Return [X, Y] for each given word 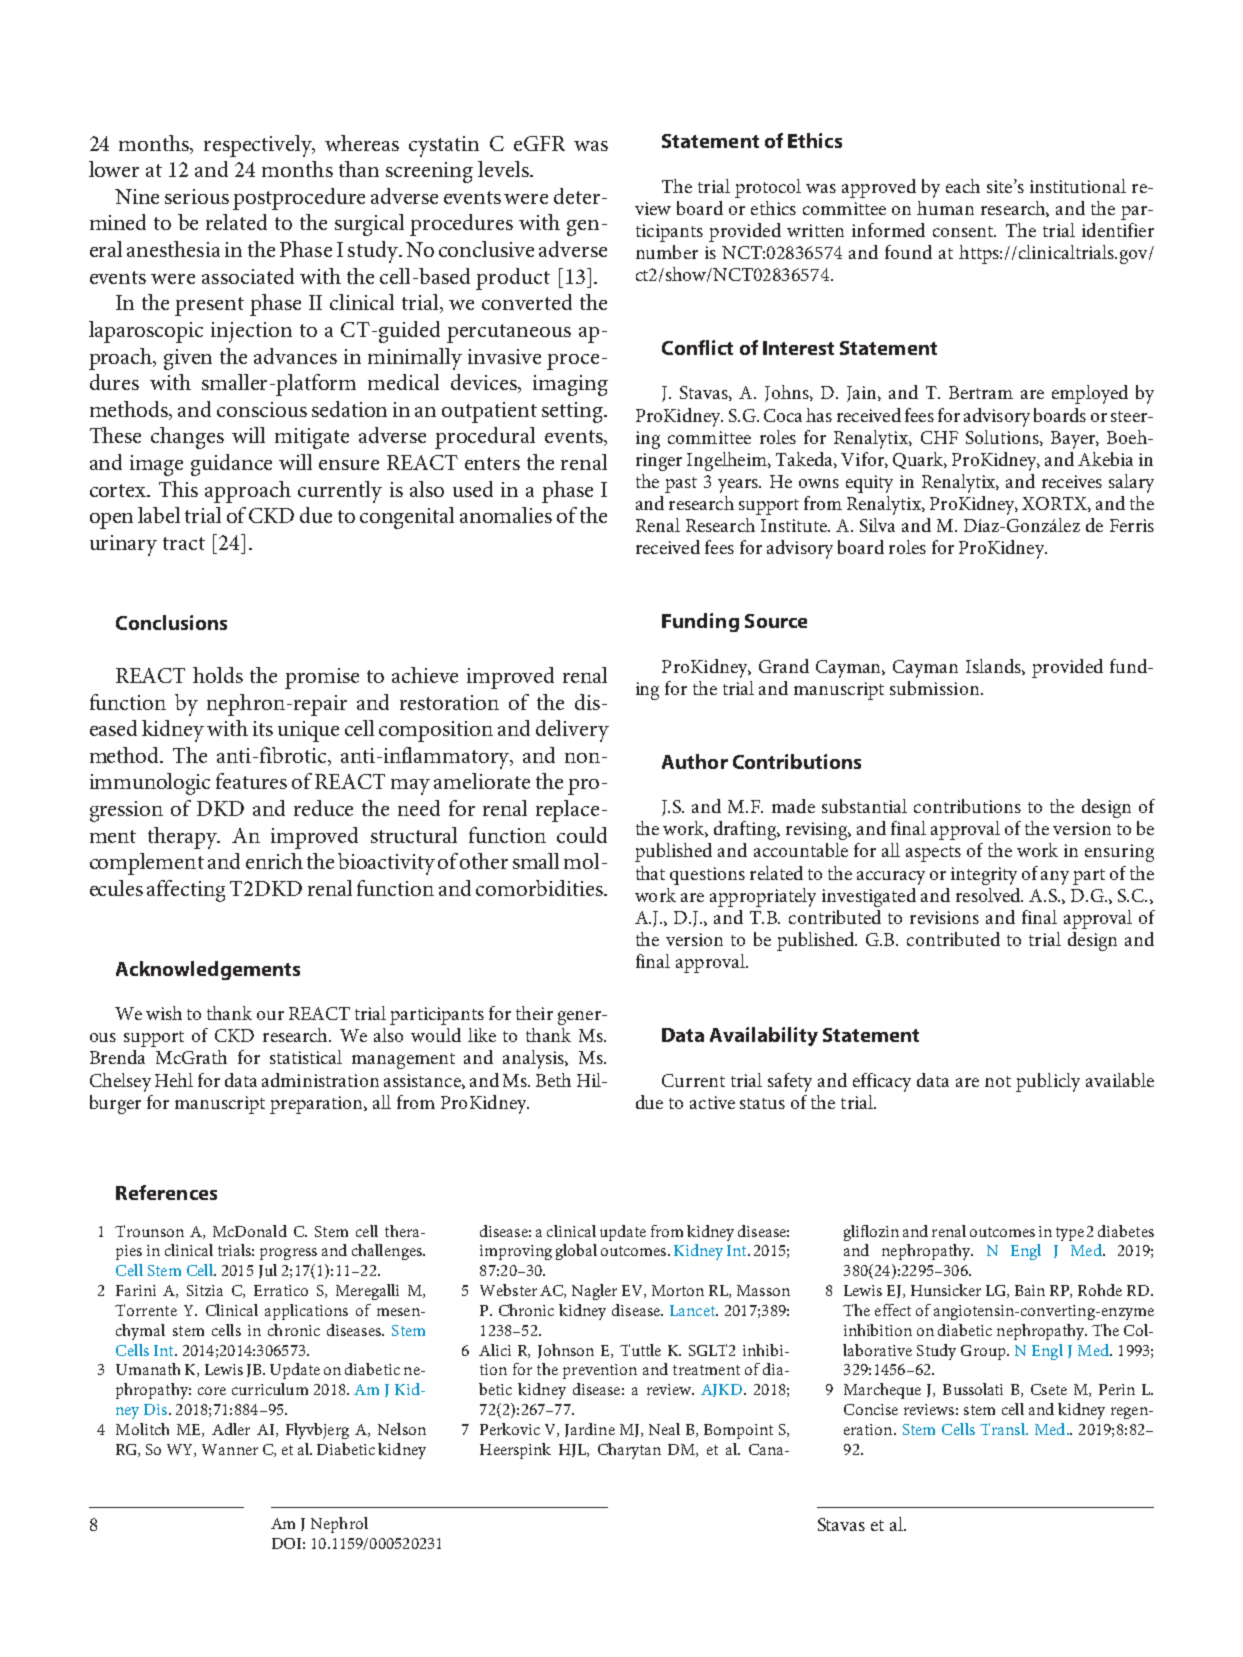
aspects [933, 854]
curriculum [270, 1389]
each [963, 186]
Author [695, 761]
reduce [323, 808]
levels [504, 169]
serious [197, 196]
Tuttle [640, 1350]
